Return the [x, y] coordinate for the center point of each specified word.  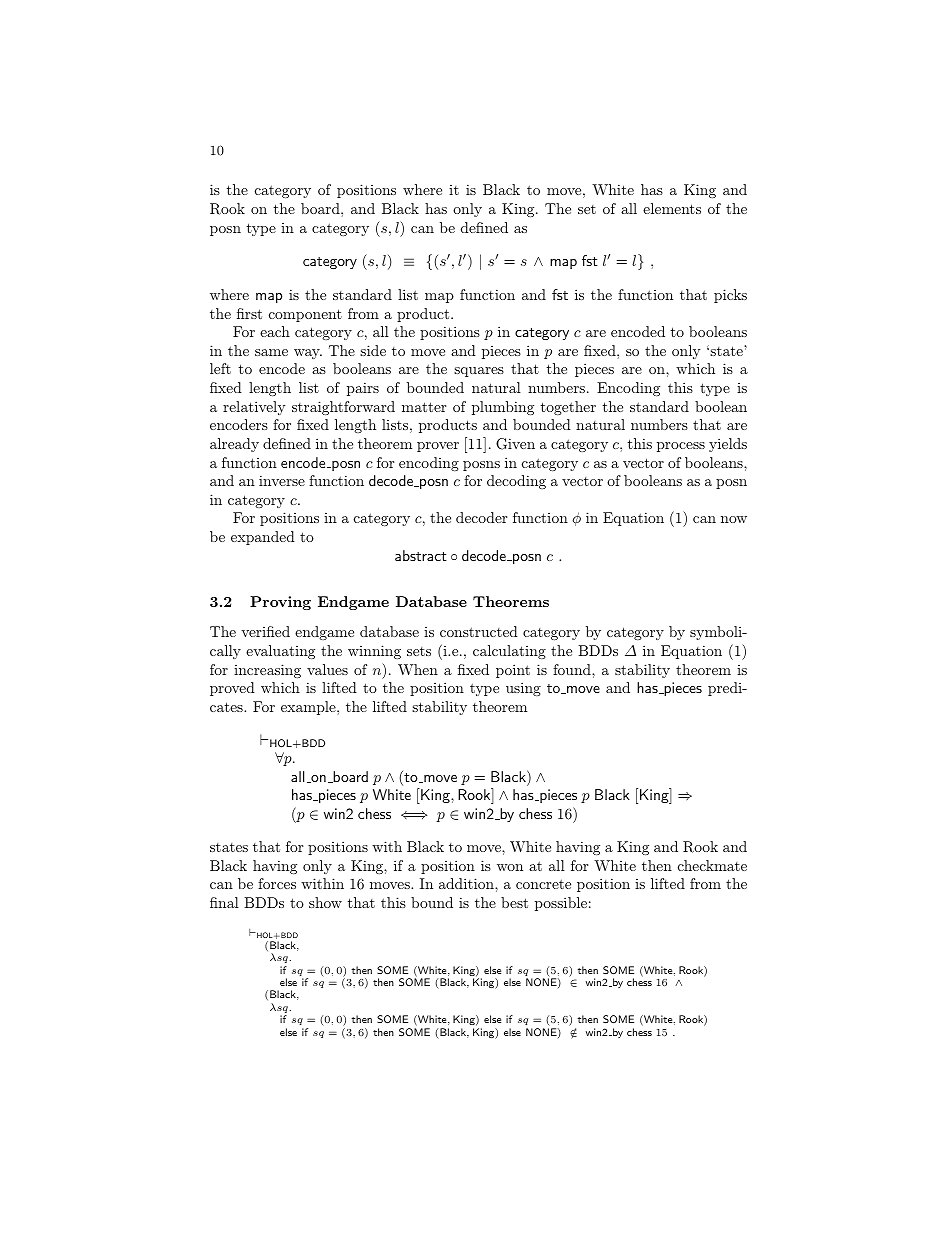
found [573, 669]
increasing [267, 671]
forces [277, 883]
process [681, 447]
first [249, 313]
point [513, 671]
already [234, 445]
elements [672, 208]
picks [730, 296]
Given [515, 444]
